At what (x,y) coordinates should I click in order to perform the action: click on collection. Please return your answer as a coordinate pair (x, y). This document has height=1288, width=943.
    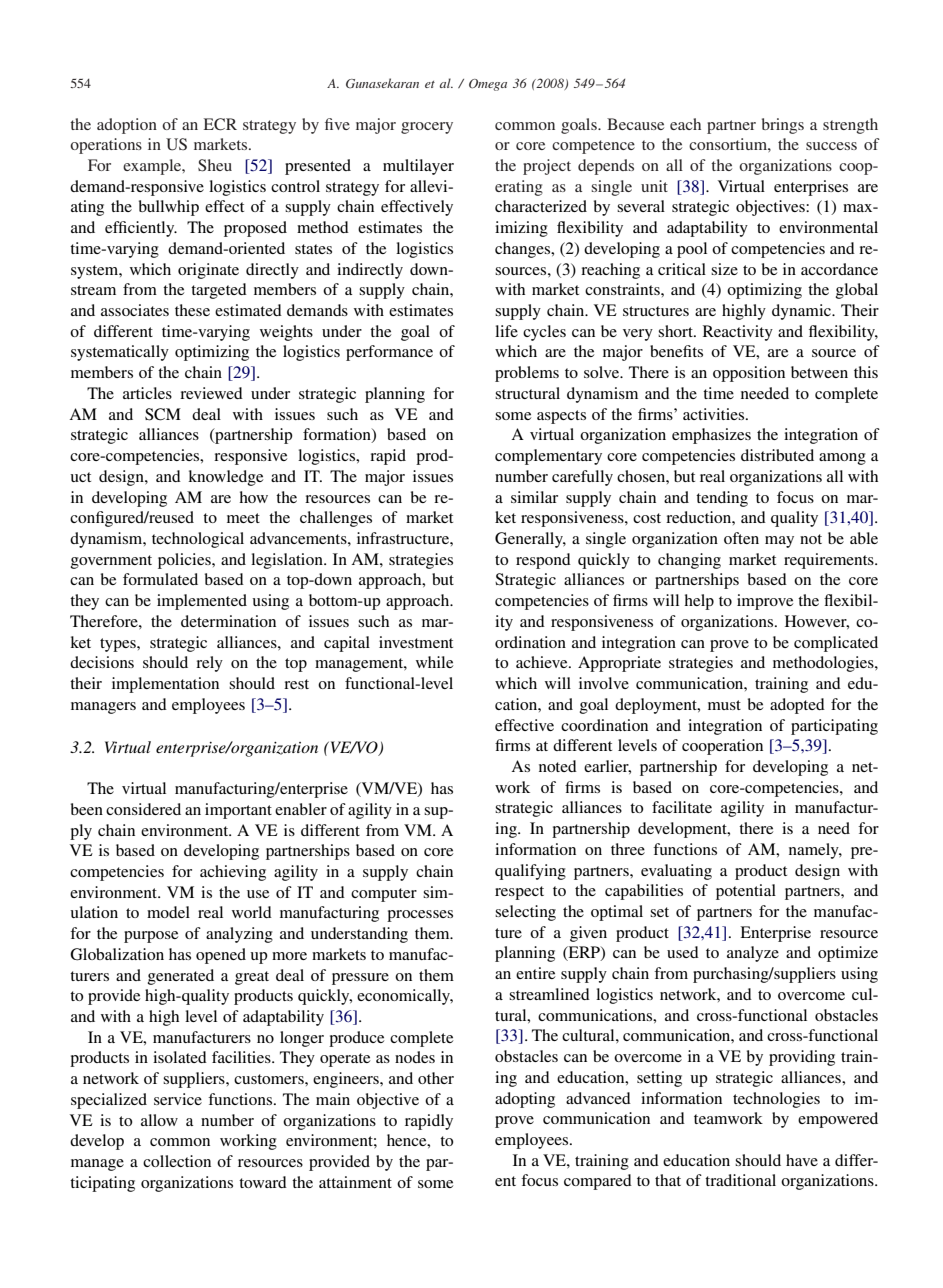
    Looking at the image, I should click on (177, 1161).
